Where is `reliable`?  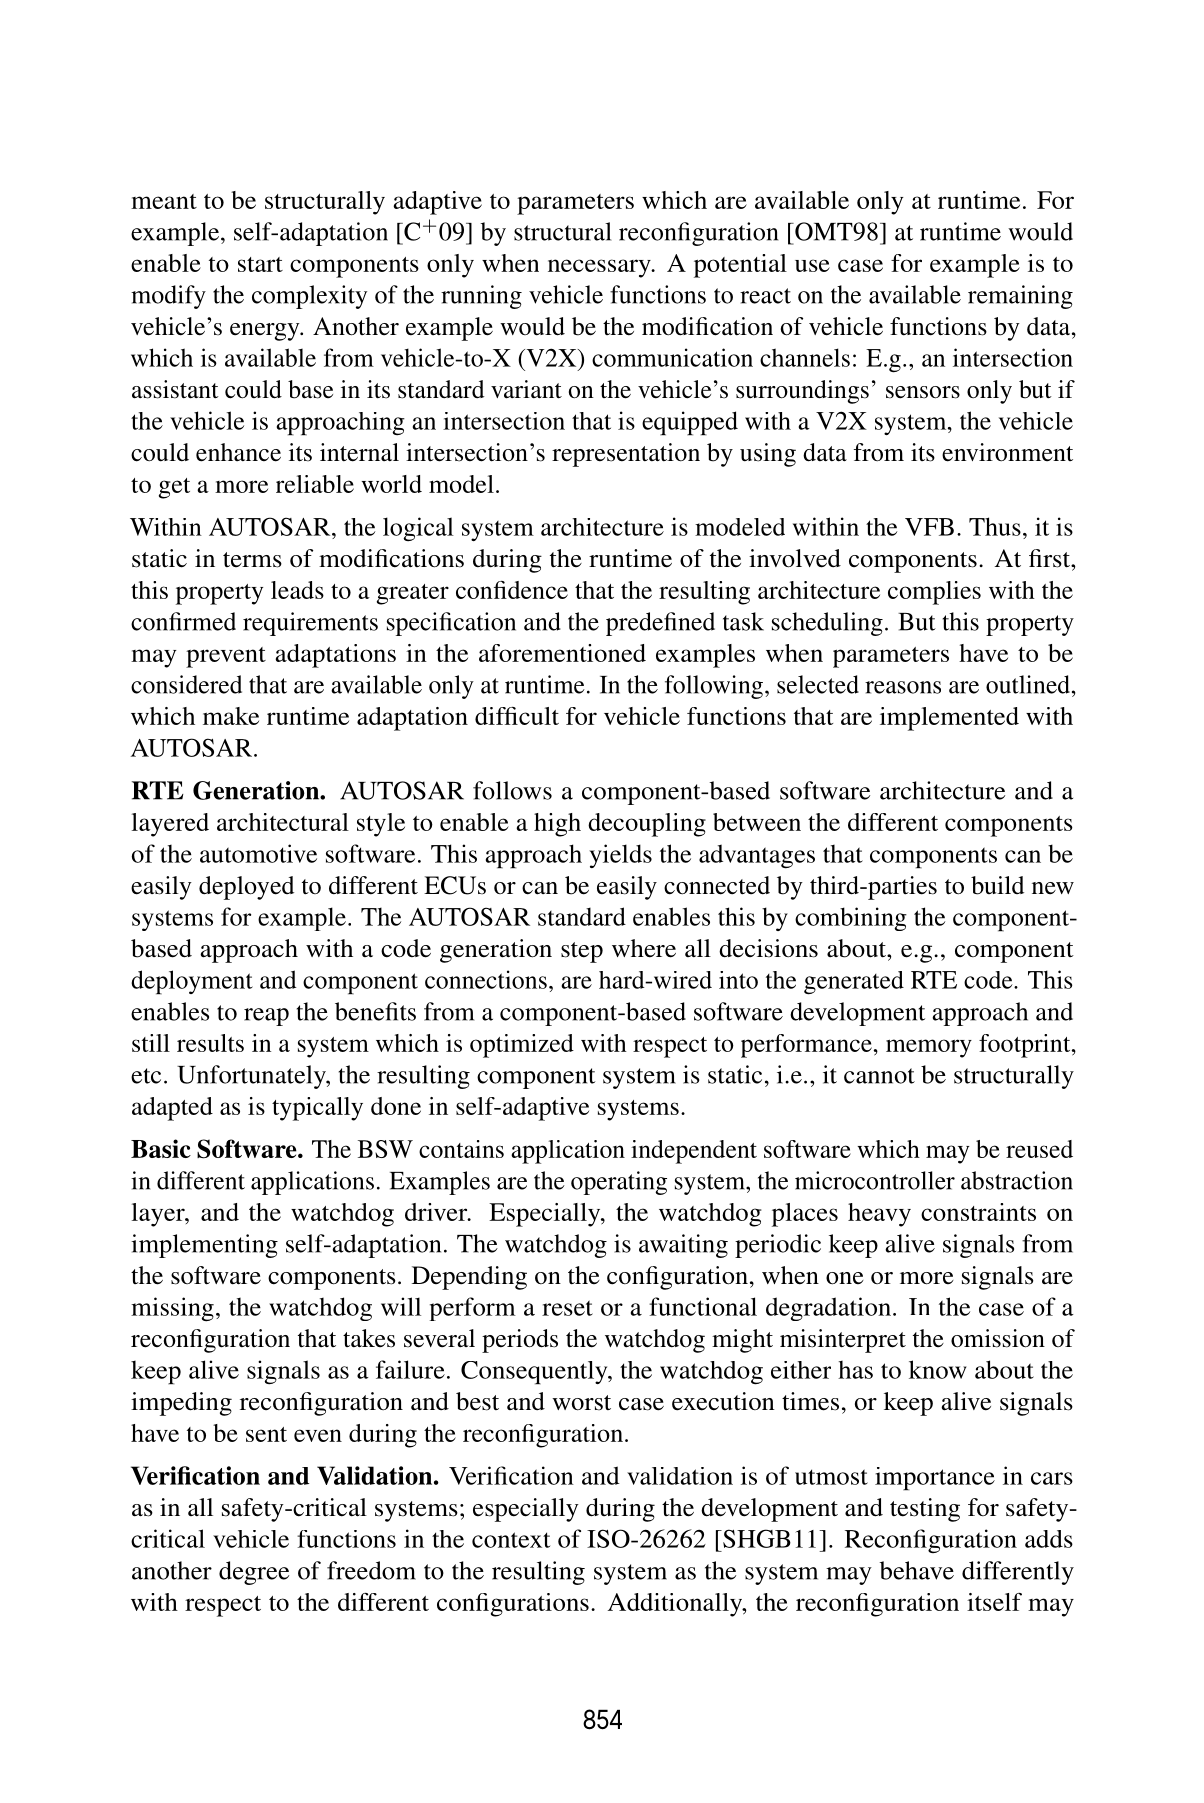
reliable is located at coordinates (315, 484).
